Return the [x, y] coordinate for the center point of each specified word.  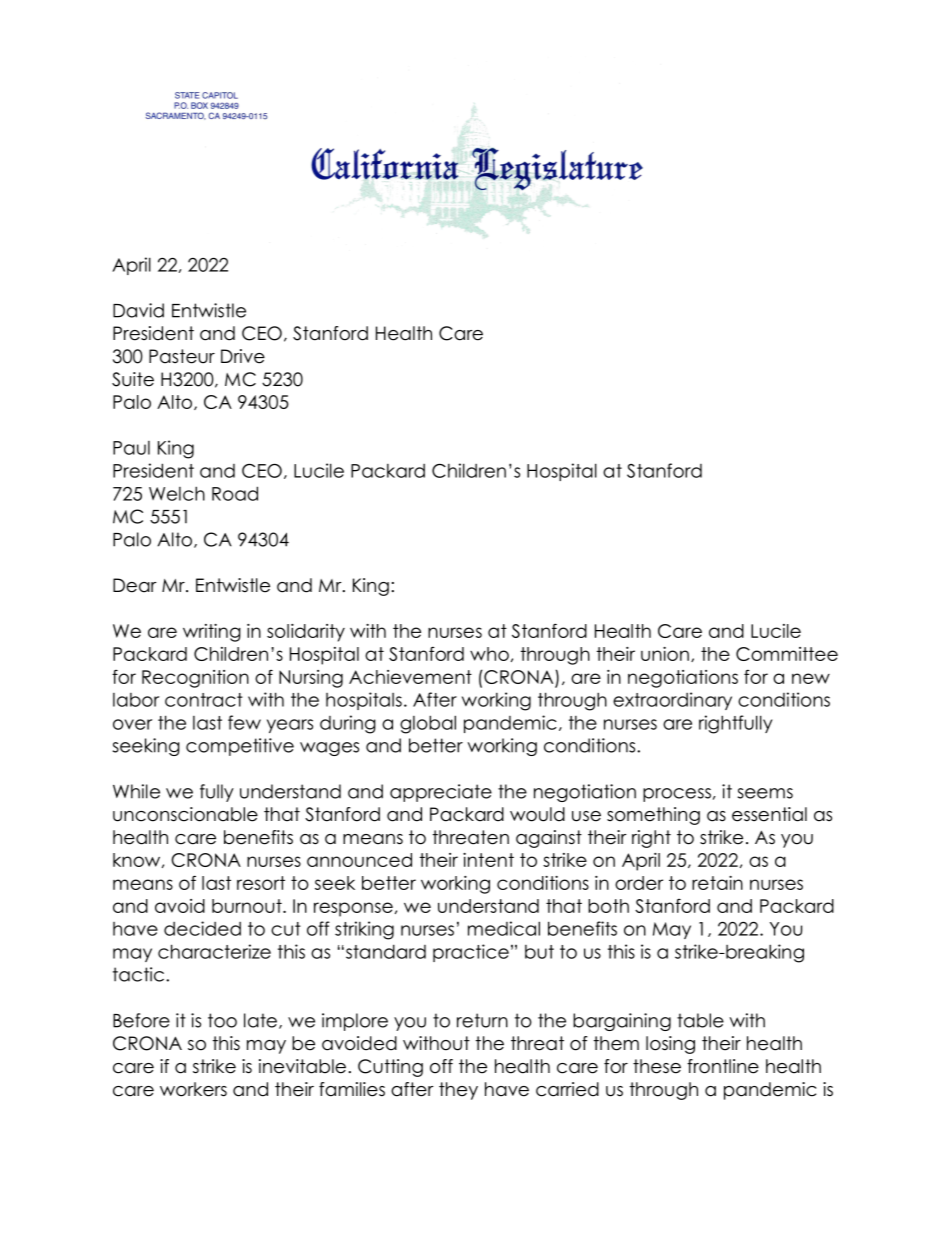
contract [204, 700]
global [428, 724]
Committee [787, 654]
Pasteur [182, 356]
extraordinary [672, 701]
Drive [243, 356]
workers [193, 1089]
